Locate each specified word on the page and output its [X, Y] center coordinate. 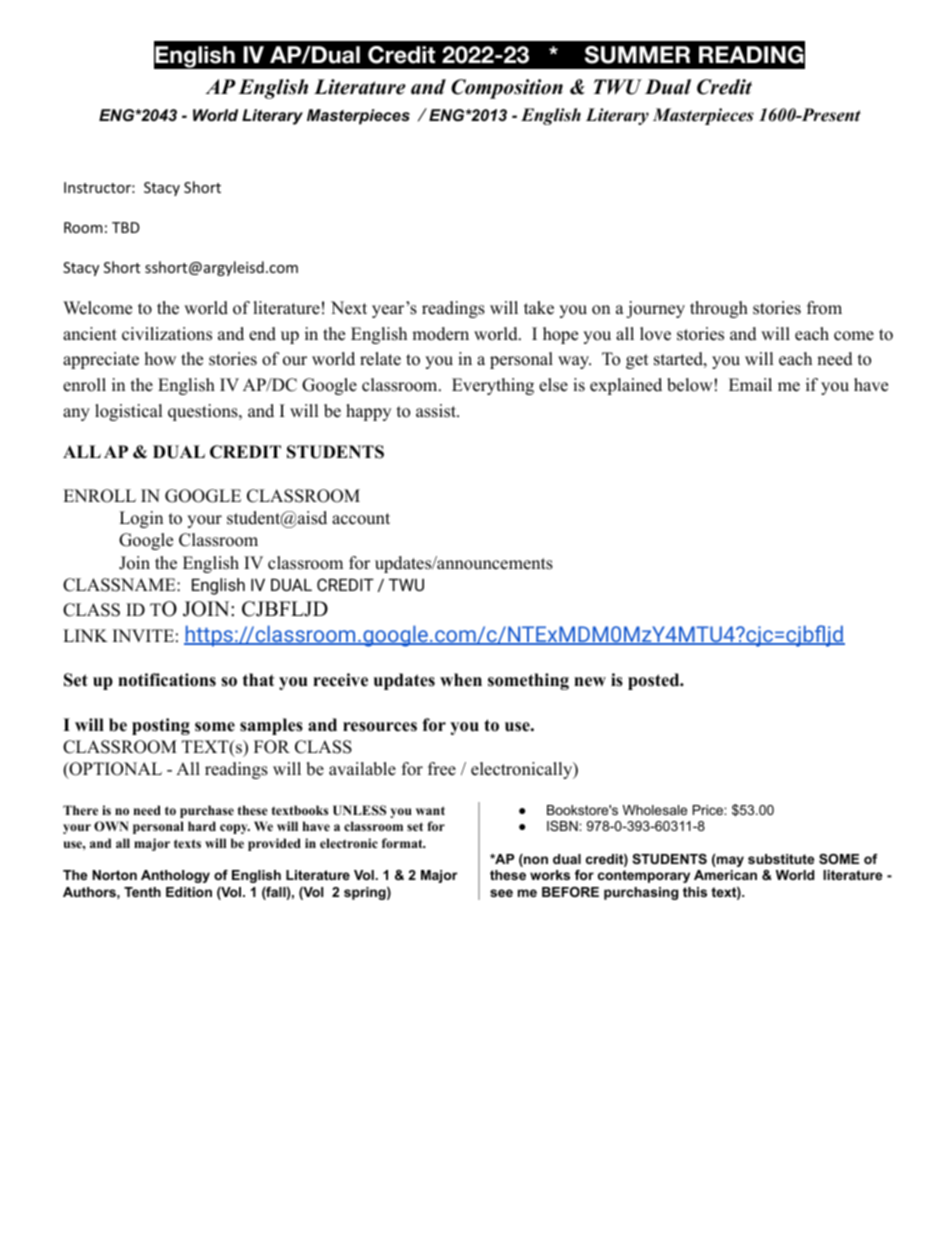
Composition [507, 89]
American [725, 875]
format [403, 843]
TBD [126, 227]
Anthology [175, 876]
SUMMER [637, 55]
